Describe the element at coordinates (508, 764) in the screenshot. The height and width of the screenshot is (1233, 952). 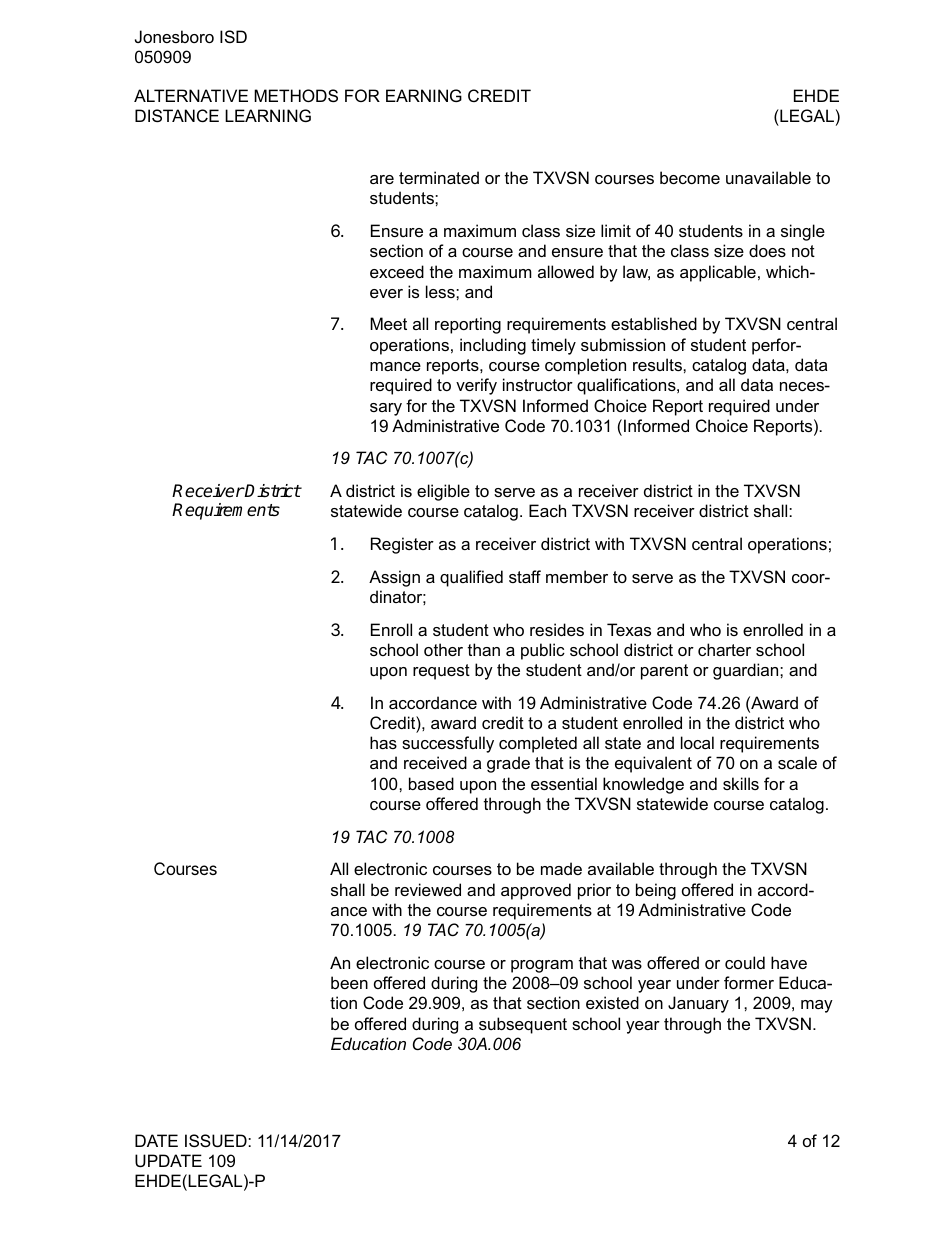
I see `grade` at that location.
